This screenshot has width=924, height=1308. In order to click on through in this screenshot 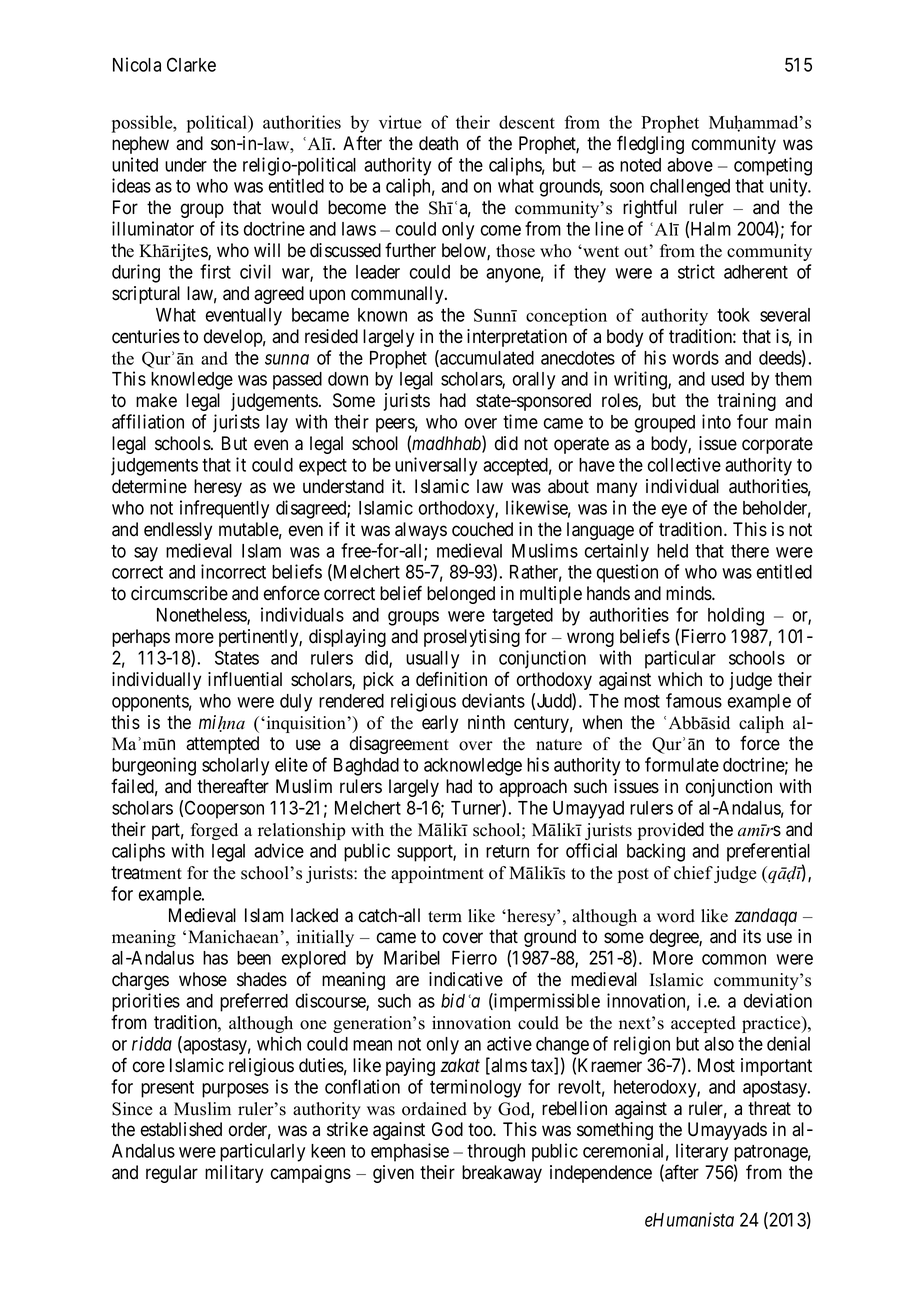, I will do `click(496, 1153)`.
